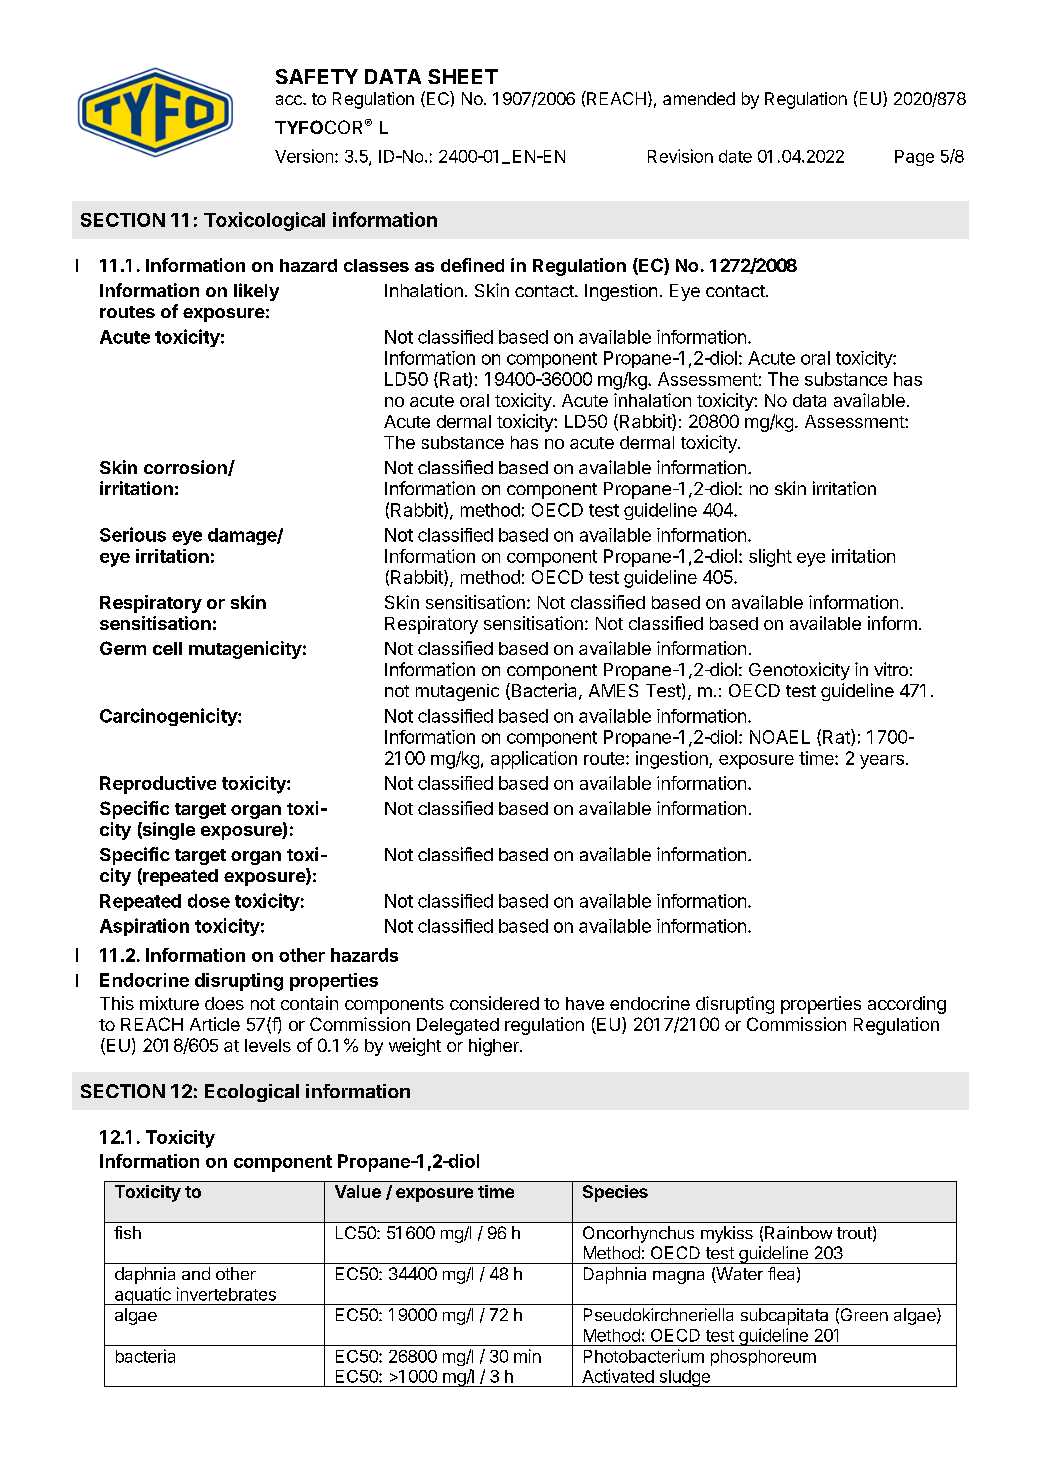 The height and width of the document is (1472, 1041). I want to click on min, so click(527, 1356).
